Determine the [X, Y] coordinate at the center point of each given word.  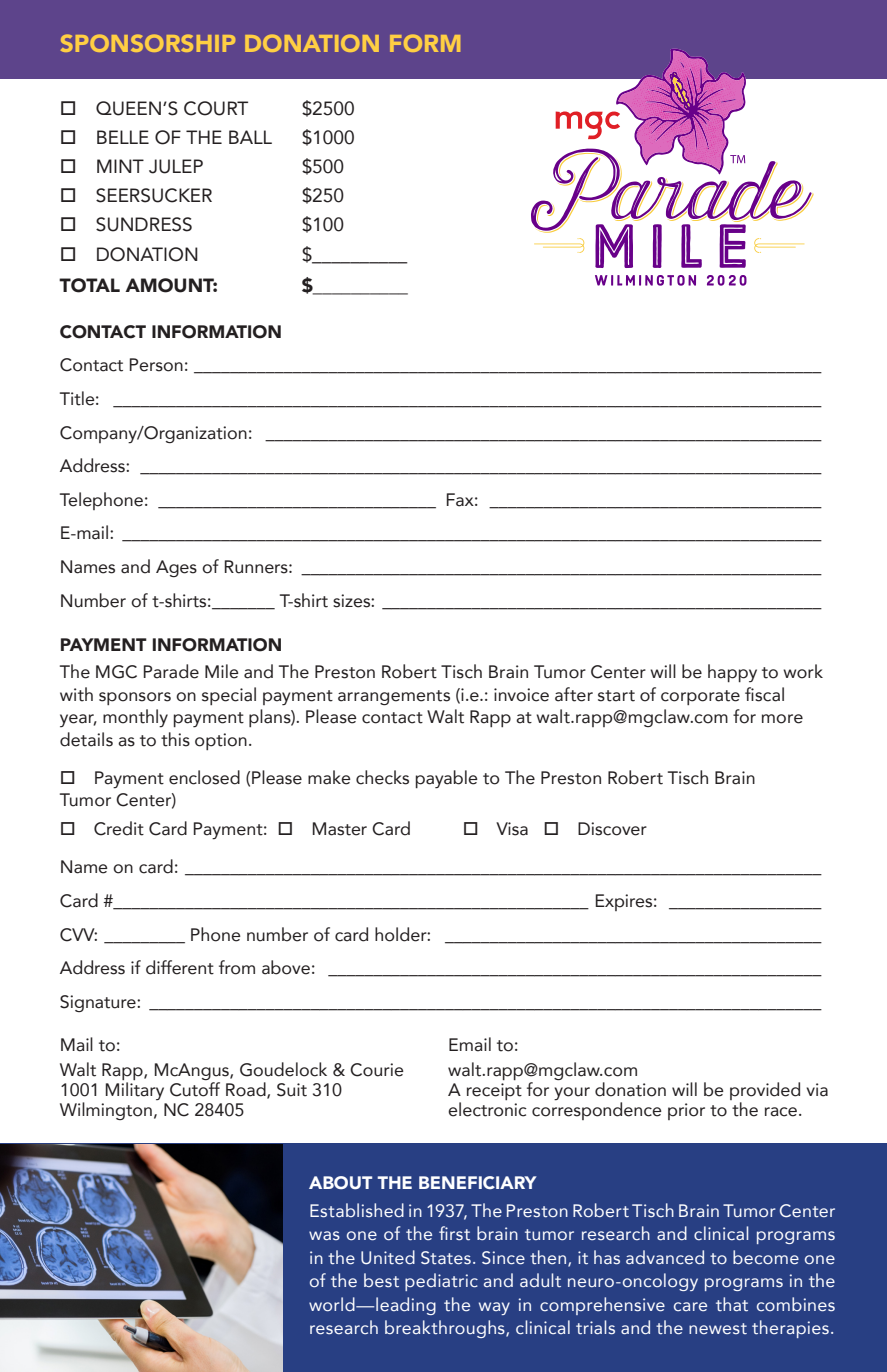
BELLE [123, 137]
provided [765, 1091]
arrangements [394, 697]
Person [156, 365]
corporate [700, 697]
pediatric [441, 1282]
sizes [352, 601]
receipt [494, 1091]
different [180, 967]
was [324, 1235]
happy [732, 673]
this [175, 739]
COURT [216, 108]
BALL [250, 137]
